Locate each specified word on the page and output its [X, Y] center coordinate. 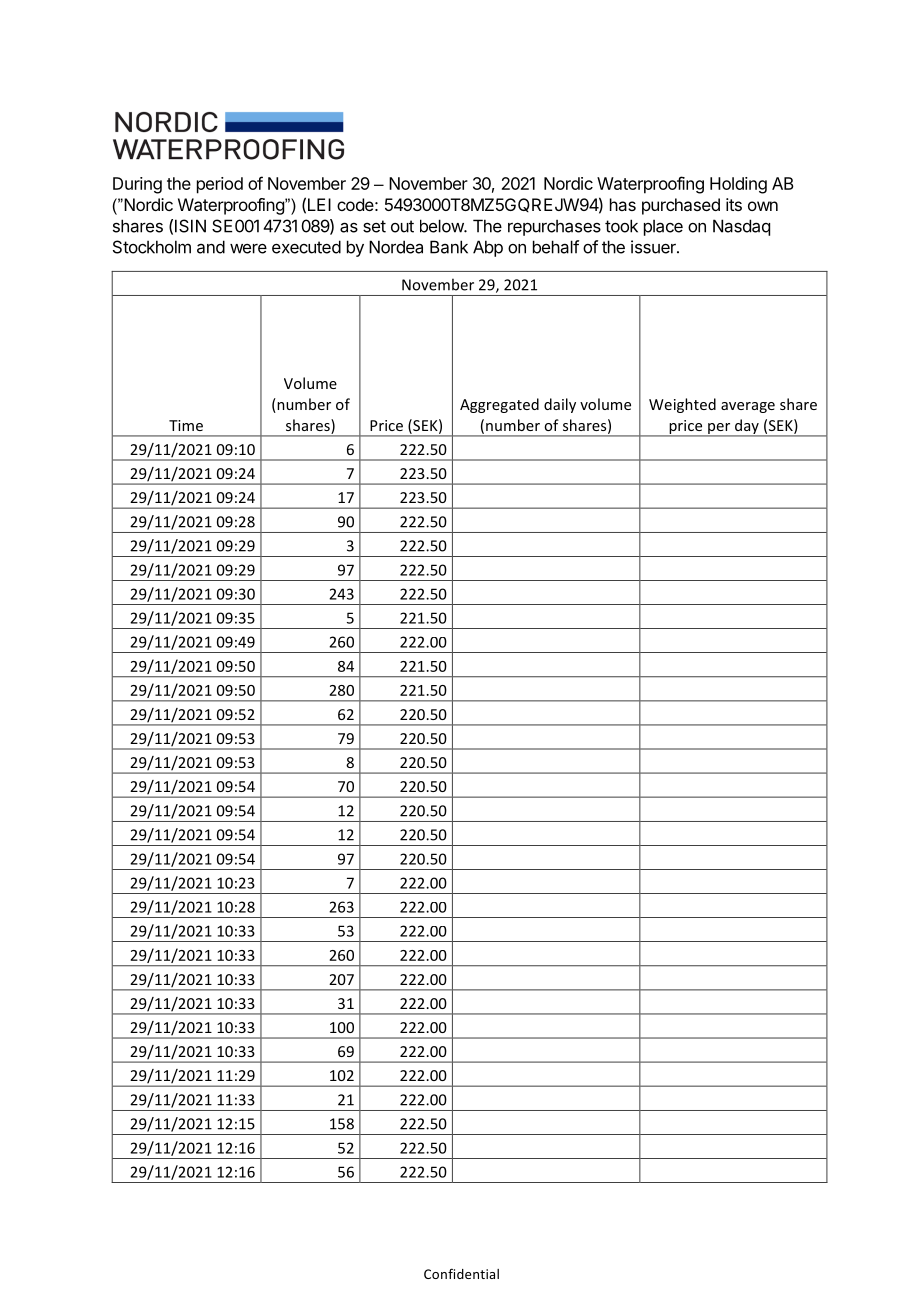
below [442, 226]
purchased [681, 206]
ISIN [190, 226]
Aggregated [499, 405]
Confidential [461, 1273]
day [747, 427]
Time [186, 425]
